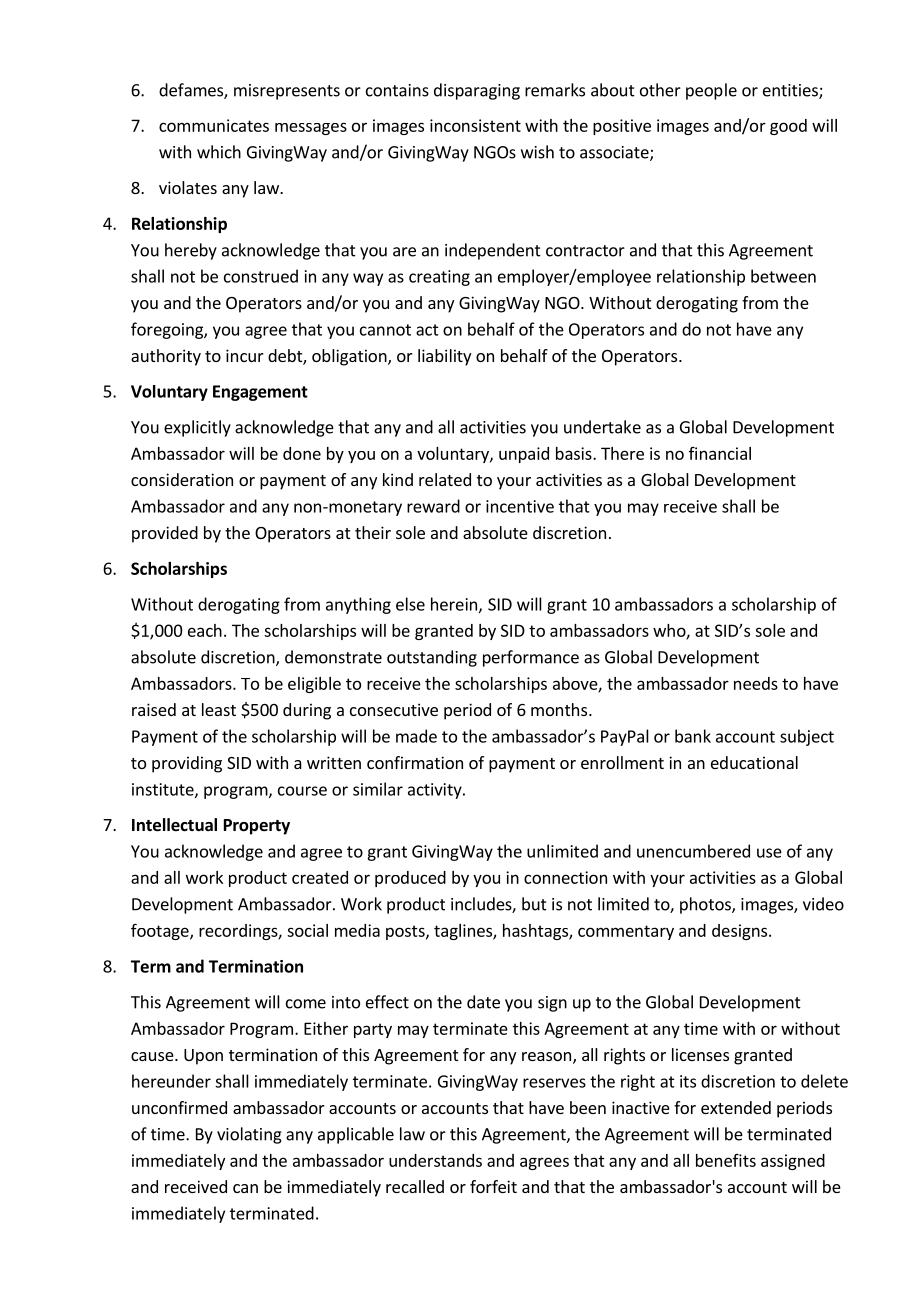 Image resolution: width=924 pixels, height=1308 pixels. Describe the element at coordinates (249, 1135) in the screenshot. I see `violating` at that location.
